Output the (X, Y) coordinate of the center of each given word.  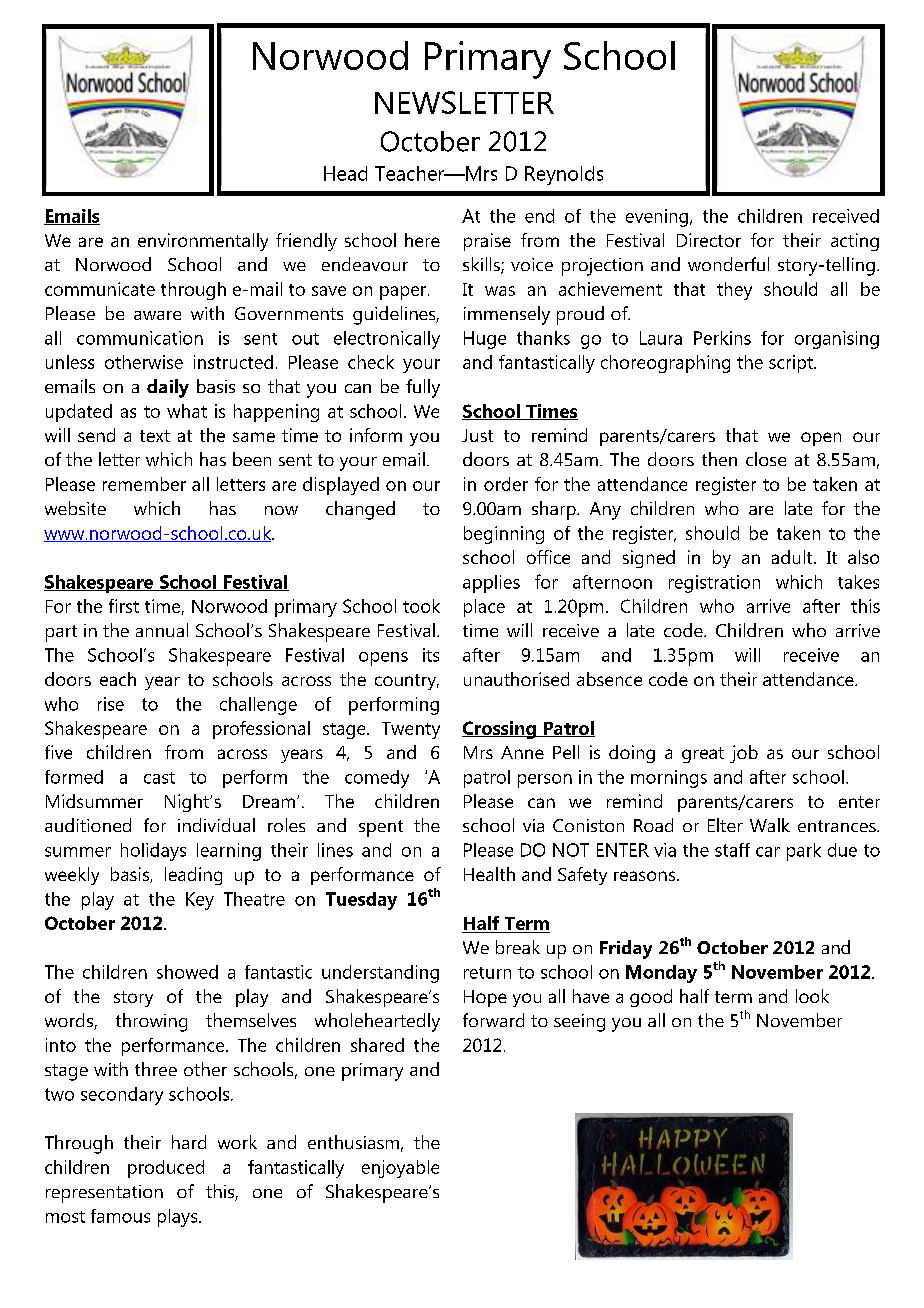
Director (709, 240)
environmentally (203, 242)
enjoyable (400, 1169)
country (407, 682)
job (744, 754)
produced (166, 1169)
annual (162, 630)
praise (487, 242)
